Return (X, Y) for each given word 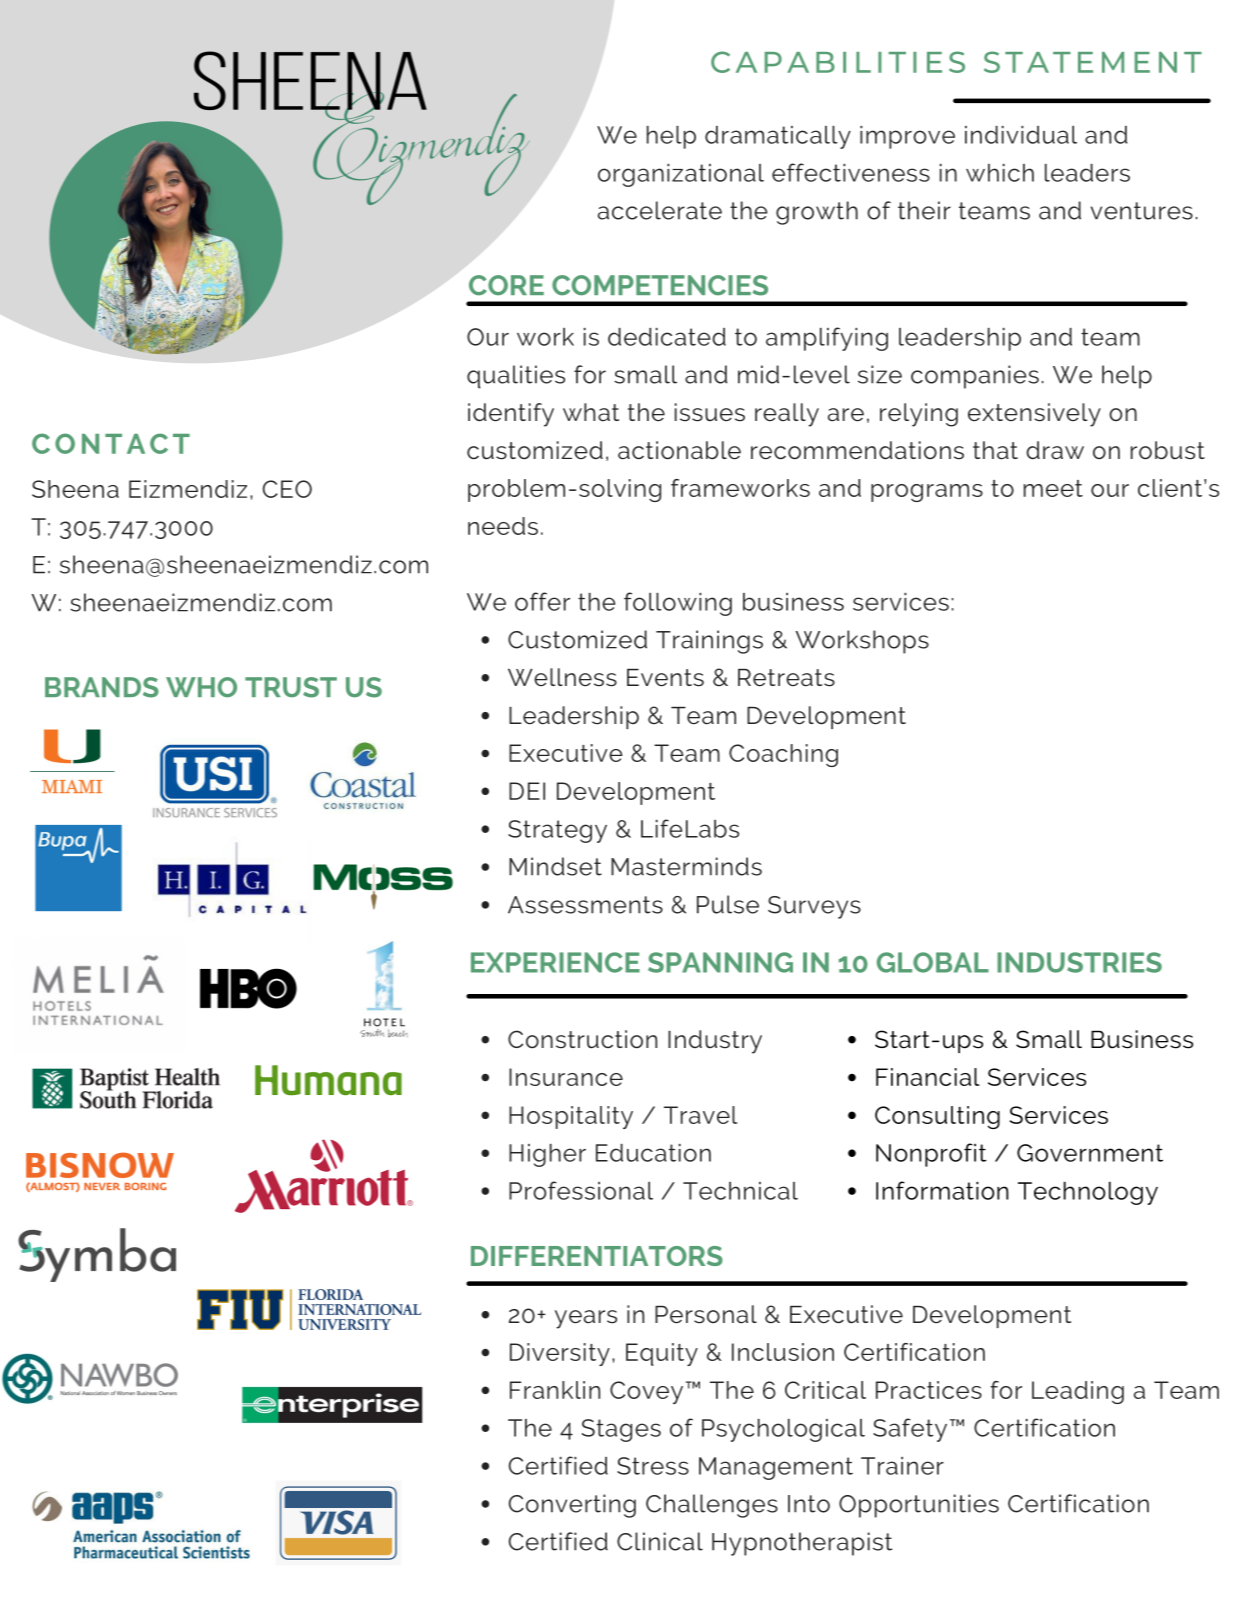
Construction (582, 1039)
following (678, 604)
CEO (287, 489)
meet (1053, 488)
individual (1021, 135)
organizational (681, 175)
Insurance (566, 1077)
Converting (572, 1506)
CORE (506, 285)
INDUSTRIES (1079, 962)
